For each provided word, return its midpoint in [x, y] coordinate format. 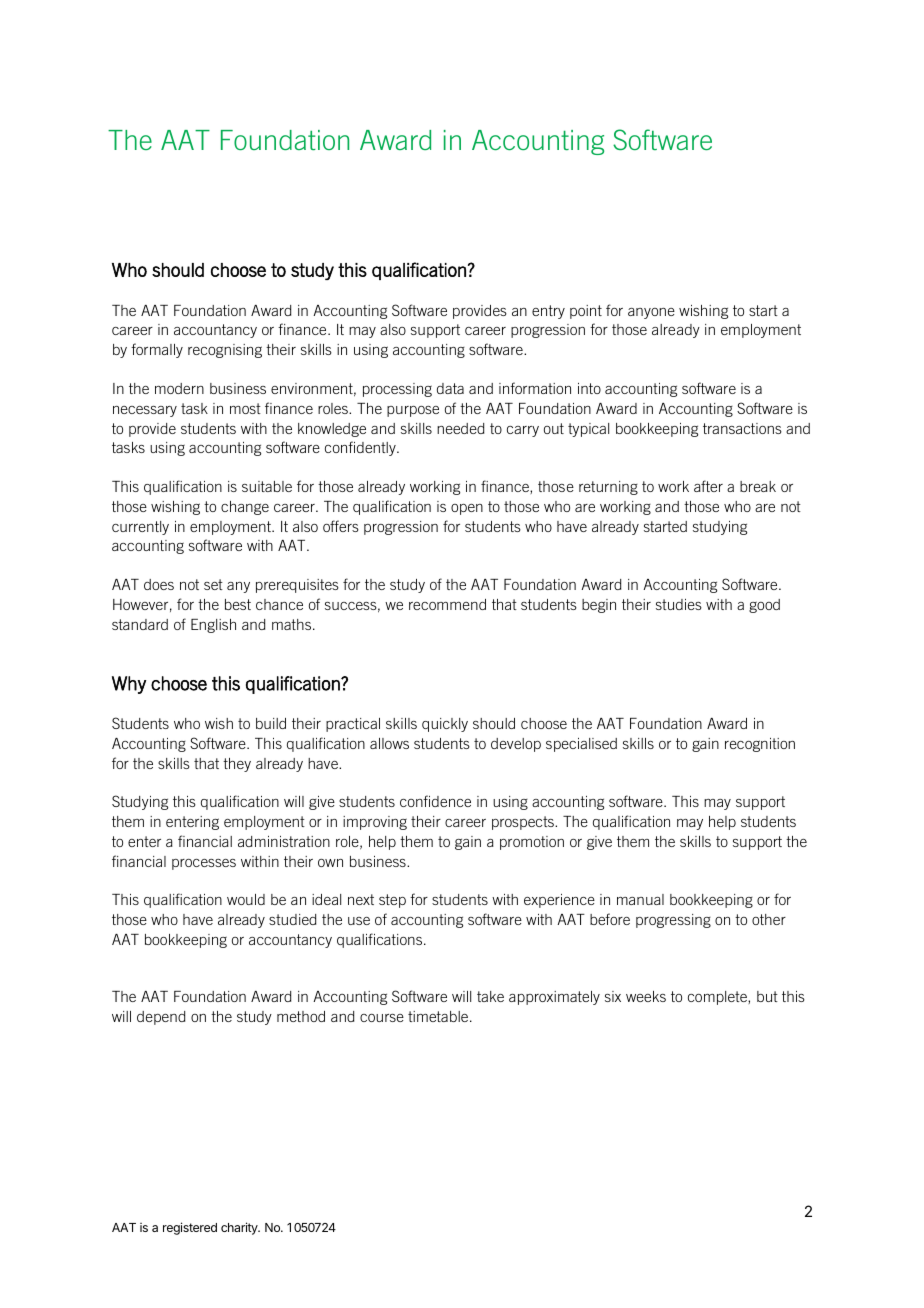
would [246, 899]
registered [190, 1228]
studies [679, 604]
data [450, 388]
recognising [225, 351]
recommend [447, 604]
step [392, 901]
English [213, 626]
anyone [651, 313]
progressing [673, 921]
